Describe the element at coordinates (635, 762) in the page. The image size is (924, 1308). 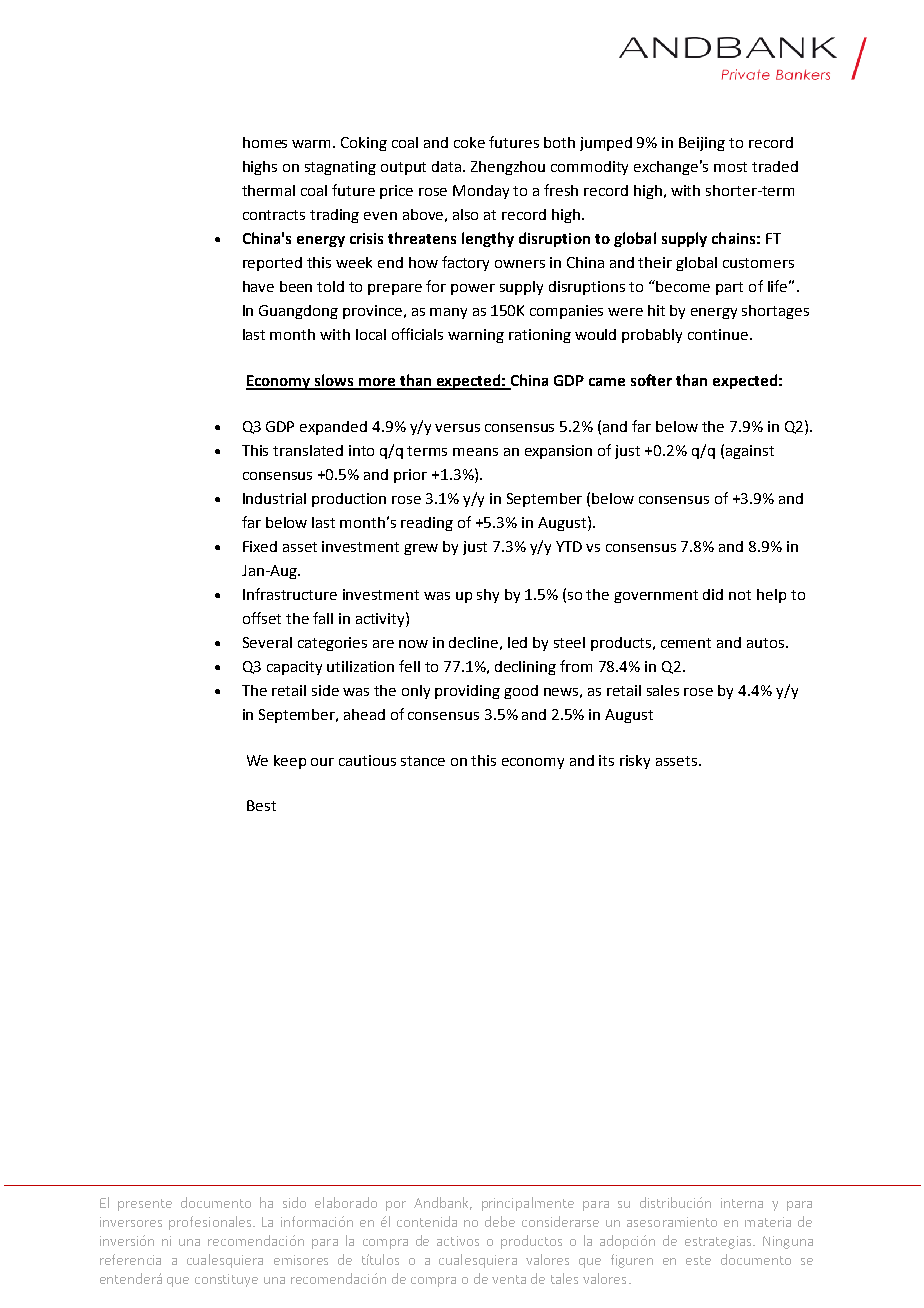
I see `risky` at that location.
